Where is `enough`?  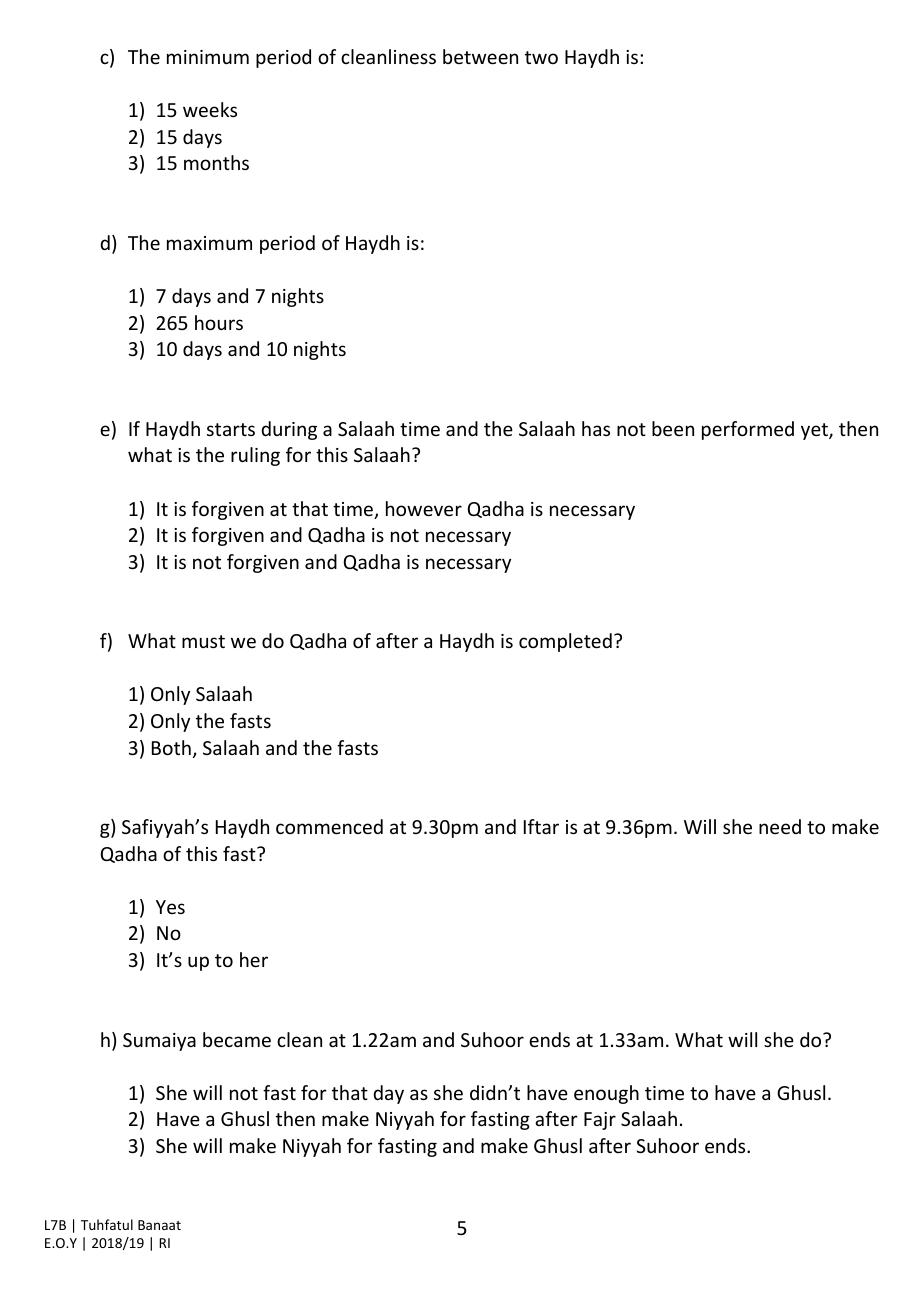
enough is located at coordinates (606, 1094).
